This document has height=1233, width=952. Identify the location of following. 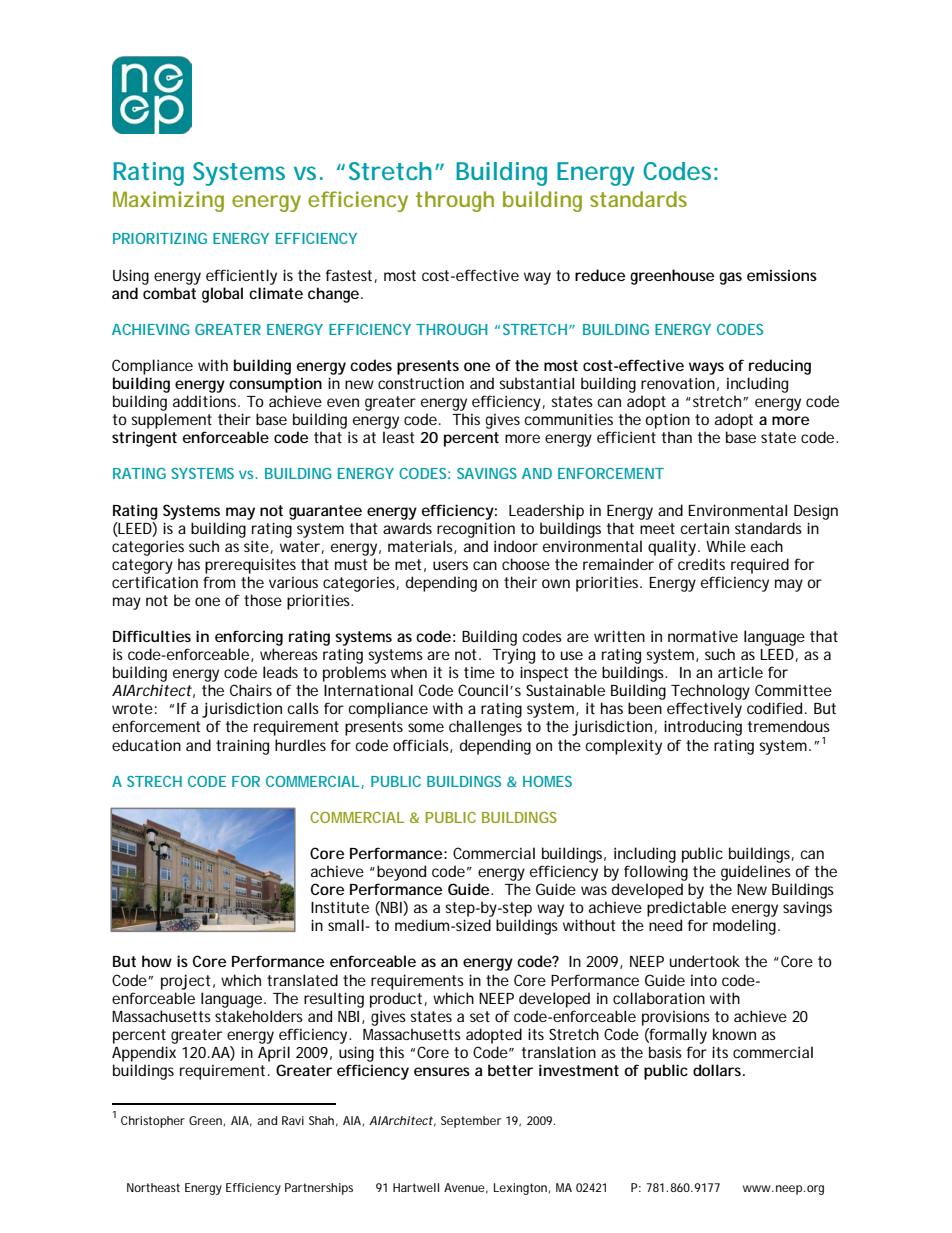
(656, 873).
